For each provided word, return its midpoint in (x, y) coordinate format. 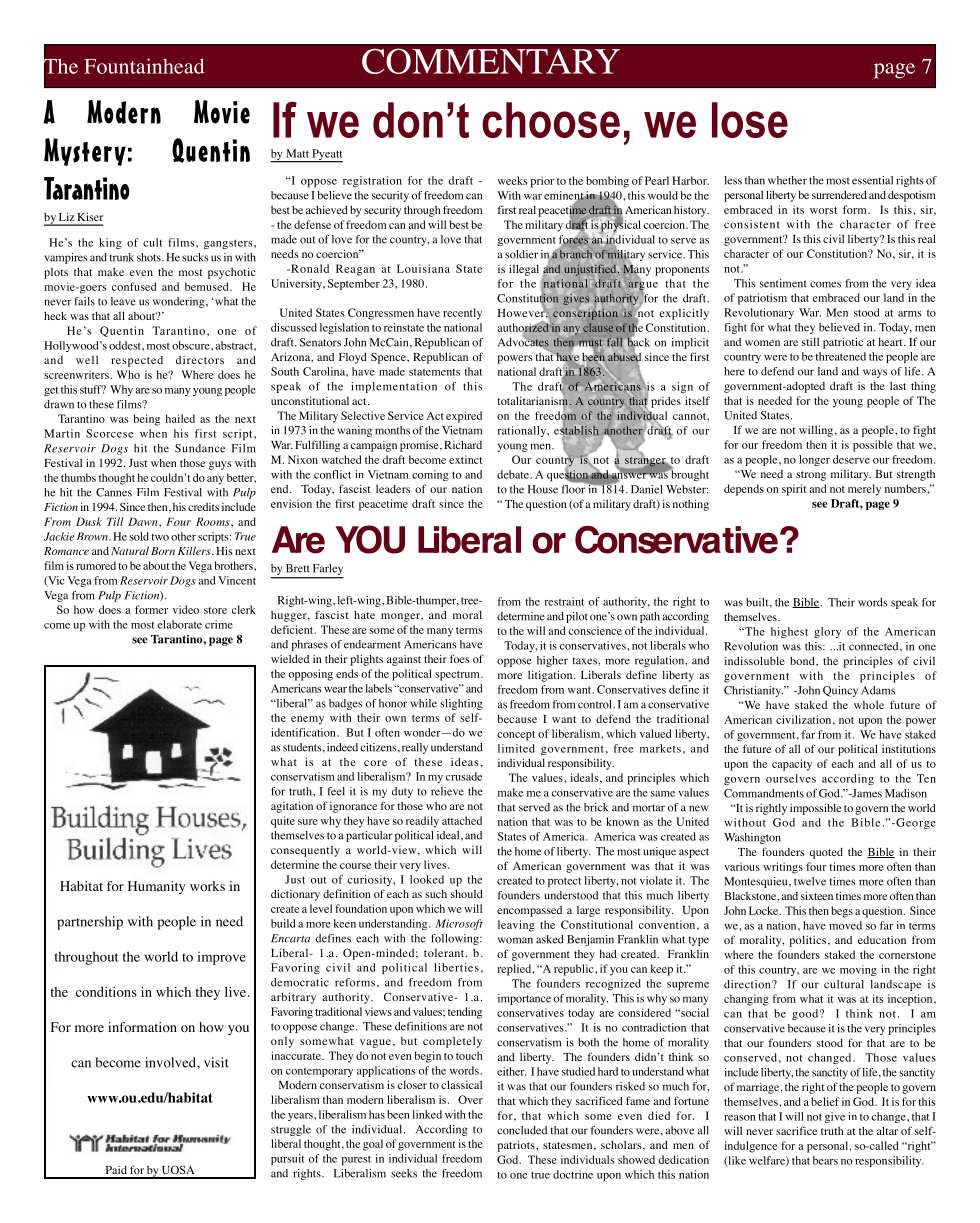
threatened (840, 356)
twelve (810, 881)
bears (825, 1160)
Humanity (156, 887)
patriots (517, 1146)
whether (787, 180)
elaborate (179, 624)
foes (460, 658)
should (467, 893)
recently (462, 314)
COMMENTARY (491, 61)
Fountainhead (144, 66)
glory (827, 632)
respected (137, 361)
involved (171, 1062)
